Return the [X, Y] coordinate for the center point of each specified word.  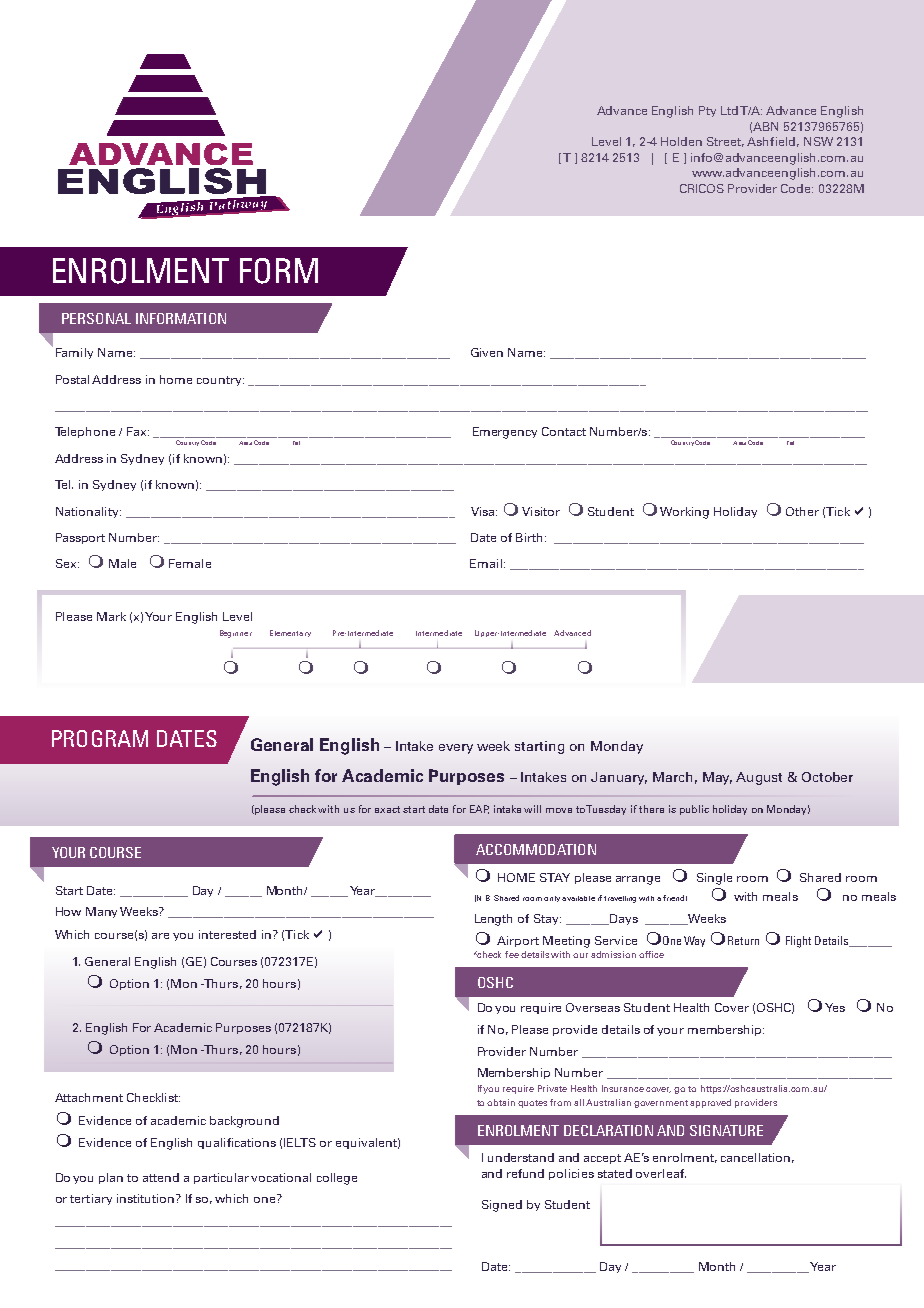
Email [486, 563]
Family [74, 353]
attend [161, 1177]
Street [725, 142]
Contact [564, 431]
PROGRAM [100, 738]
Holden [681, 141]
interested [227, 934]
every [456, 749]
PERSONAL [96, 318]
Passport [80, 538]
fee [512, 954]
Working [684, 513]
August [759, 778]
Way [694, 941]
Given [487, 352]
